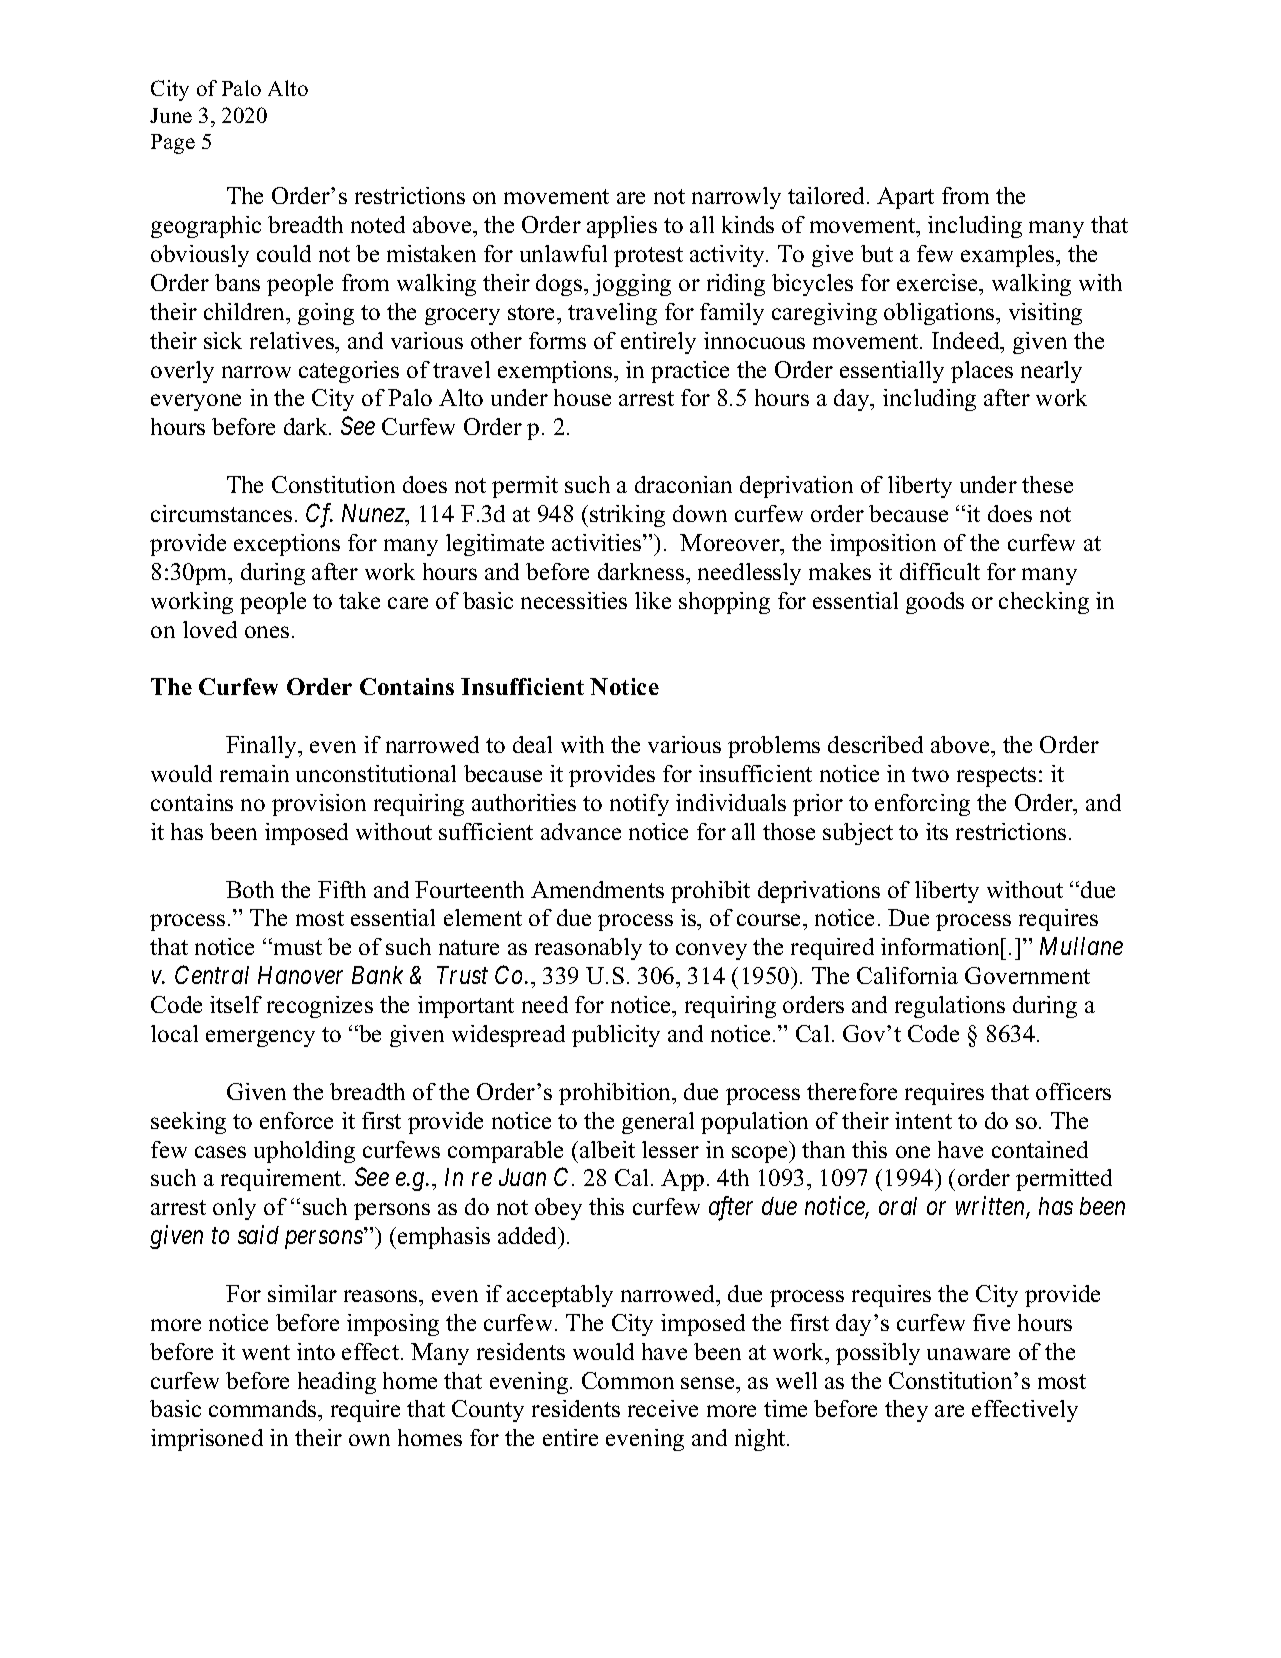 Image resolution: width=1281 pixels, height=1658 pixels. Describe the element at coordinates (264, 1408) in the page. I see `commands` at that location.
